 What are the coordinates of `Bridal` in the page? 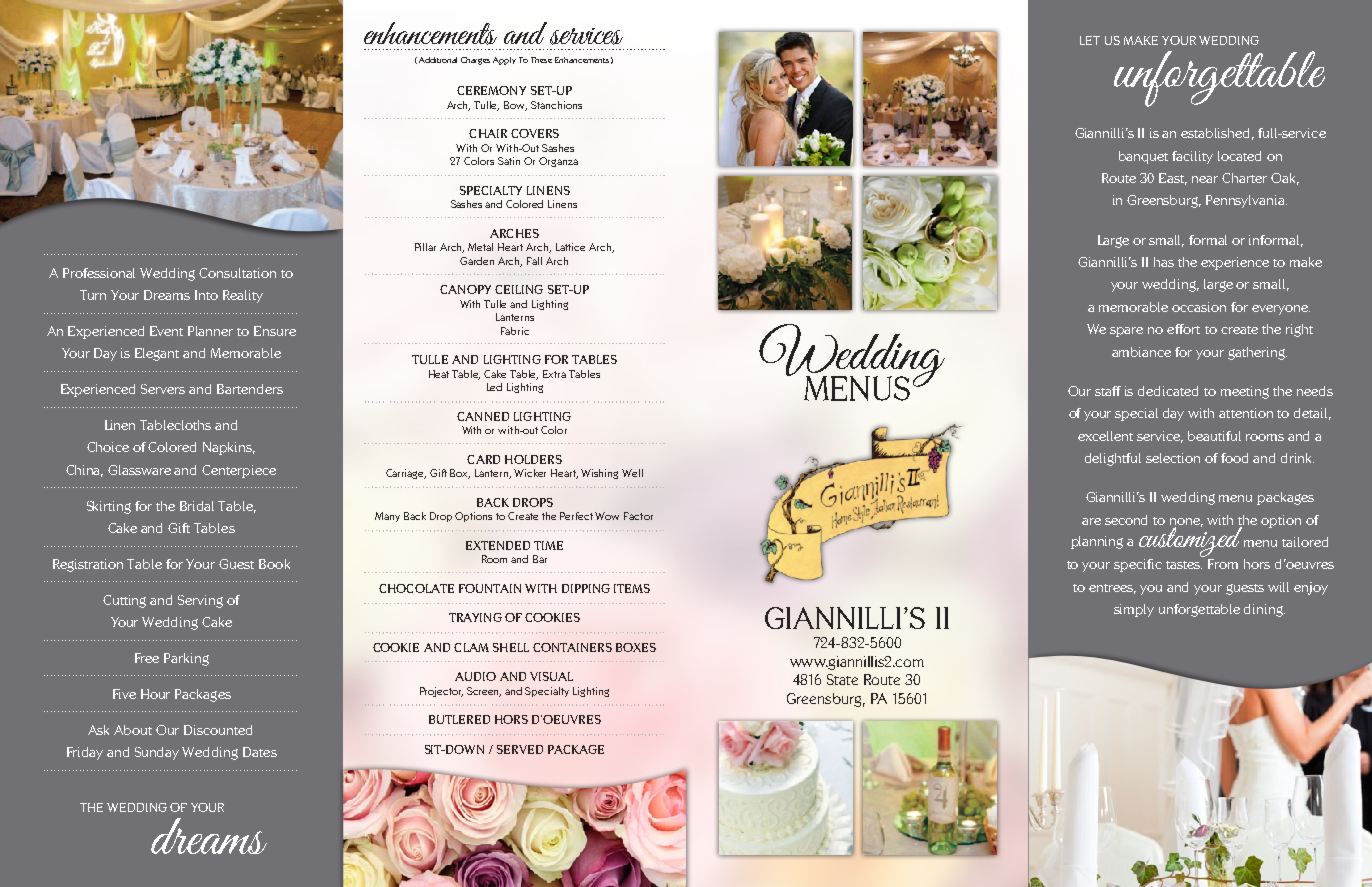 It's located at (197, 506).
